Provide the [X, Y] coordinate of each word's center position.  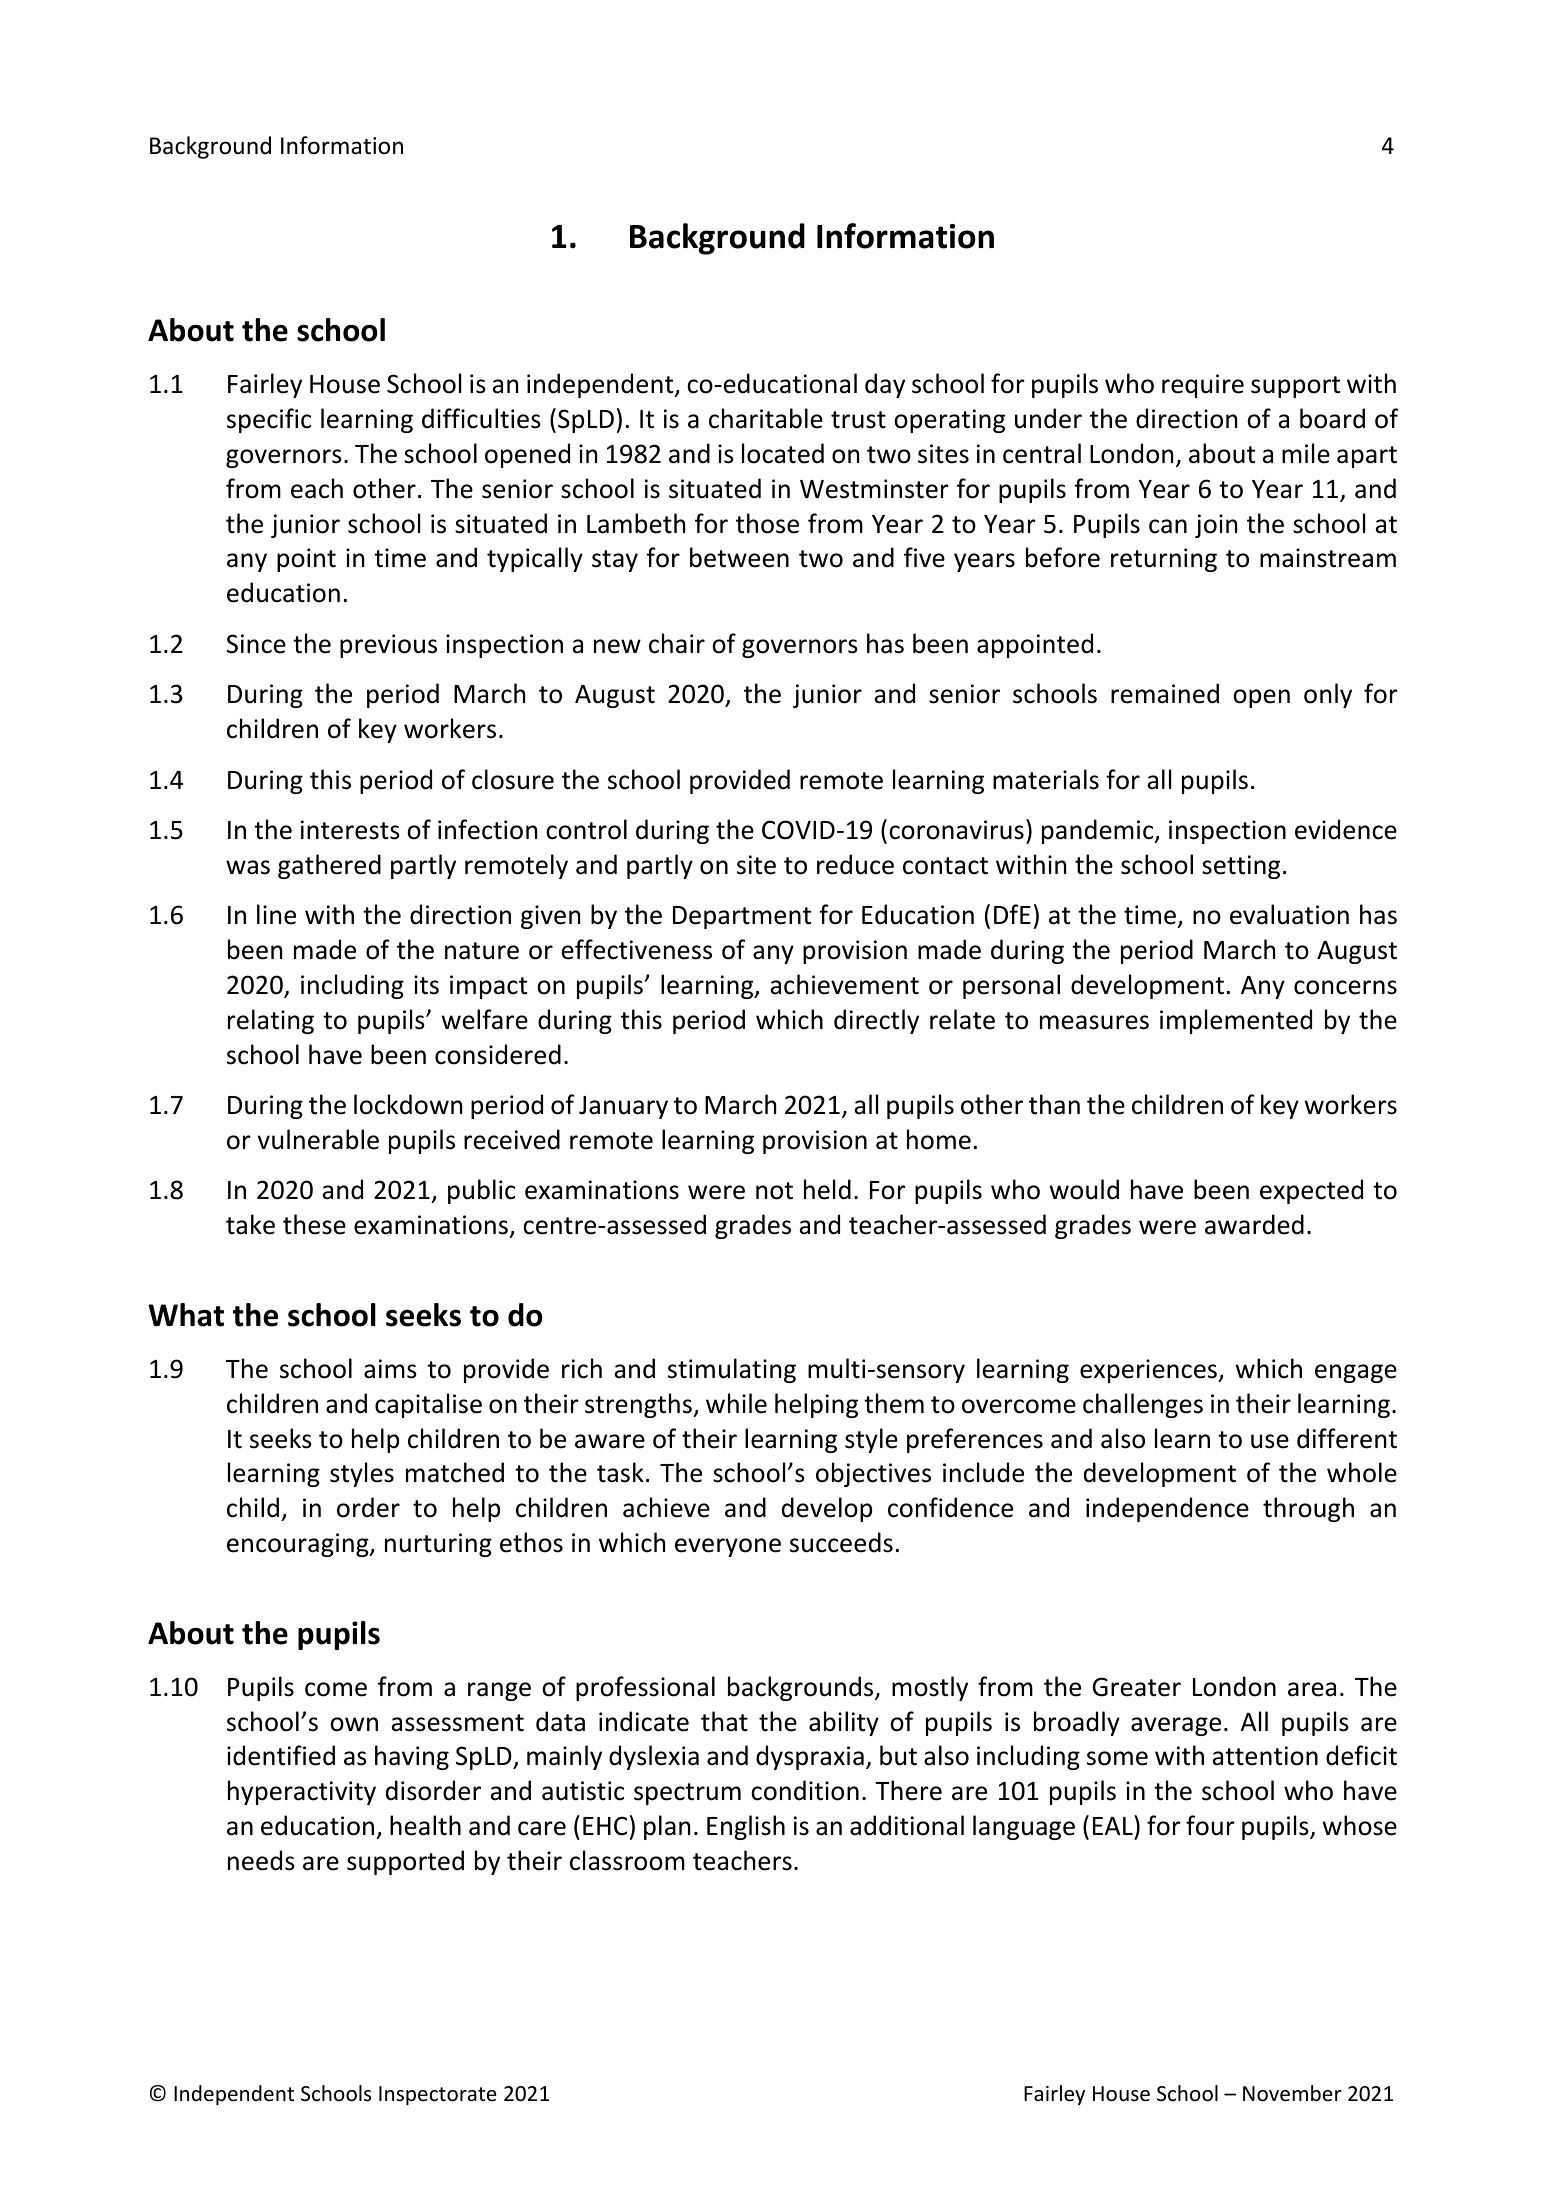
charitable [766, 418]
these [314, 1224]
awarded [1254, 1224]
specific [269, 420]
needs [261, 1860]
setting [1241, 867]
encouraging [299, 1545]
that [724, 1721]
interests [350, 830]
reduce [855, 864]
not [774, 1191]
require [1203, 386]
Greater [1136, 1687]
